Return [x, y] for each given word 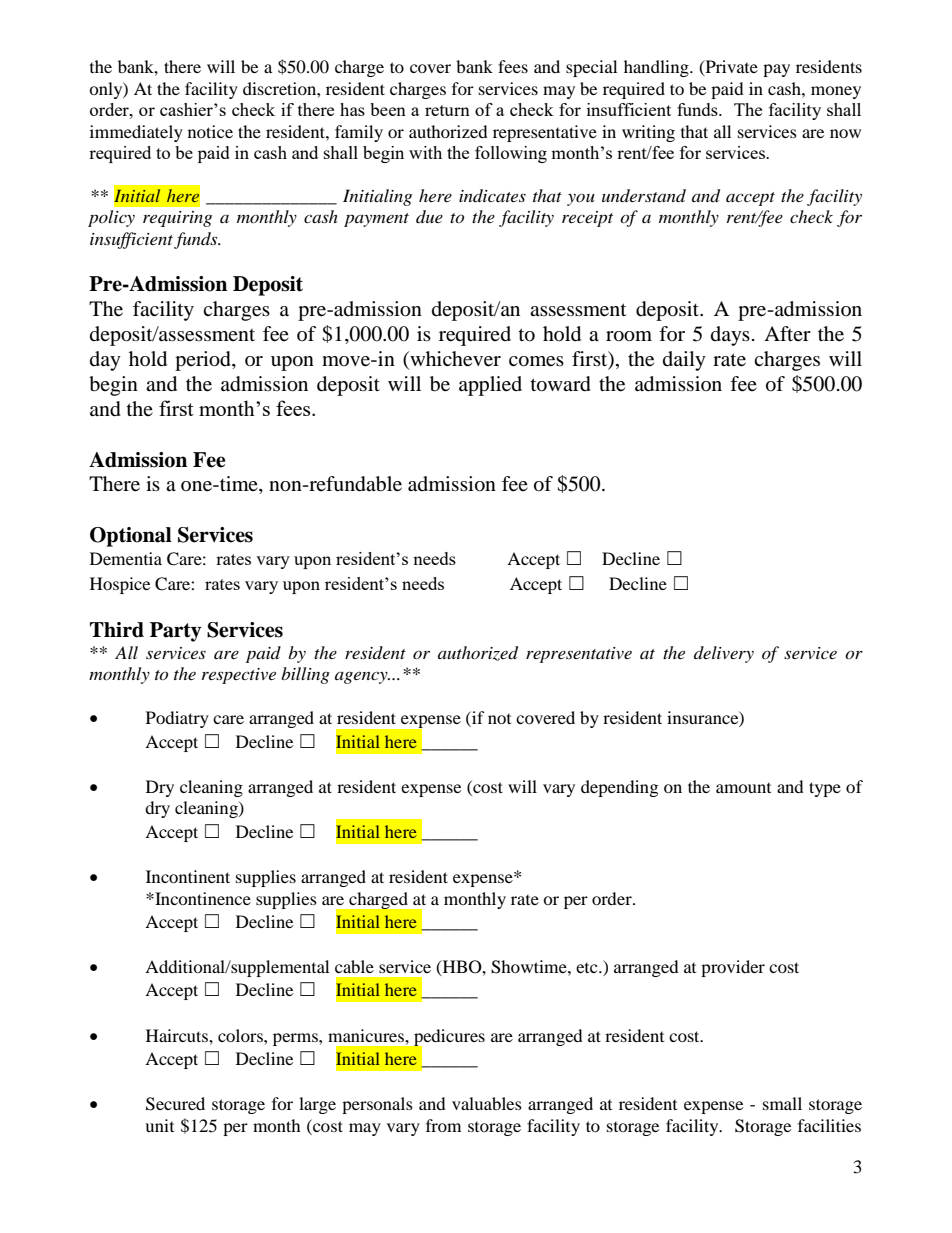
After [787, 333]
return [447, 110]
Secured [175, 1104]
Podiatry [177, 719]
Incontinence [202, 898]
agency [362, 677]
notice [210, 131]
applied [490, 386]
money [836, 92]
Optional [131, 537]
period [204, 361]
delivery [724, 654]
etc [588, 968]
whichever [454, 360]
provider [733, 968]
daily [684, 361]
